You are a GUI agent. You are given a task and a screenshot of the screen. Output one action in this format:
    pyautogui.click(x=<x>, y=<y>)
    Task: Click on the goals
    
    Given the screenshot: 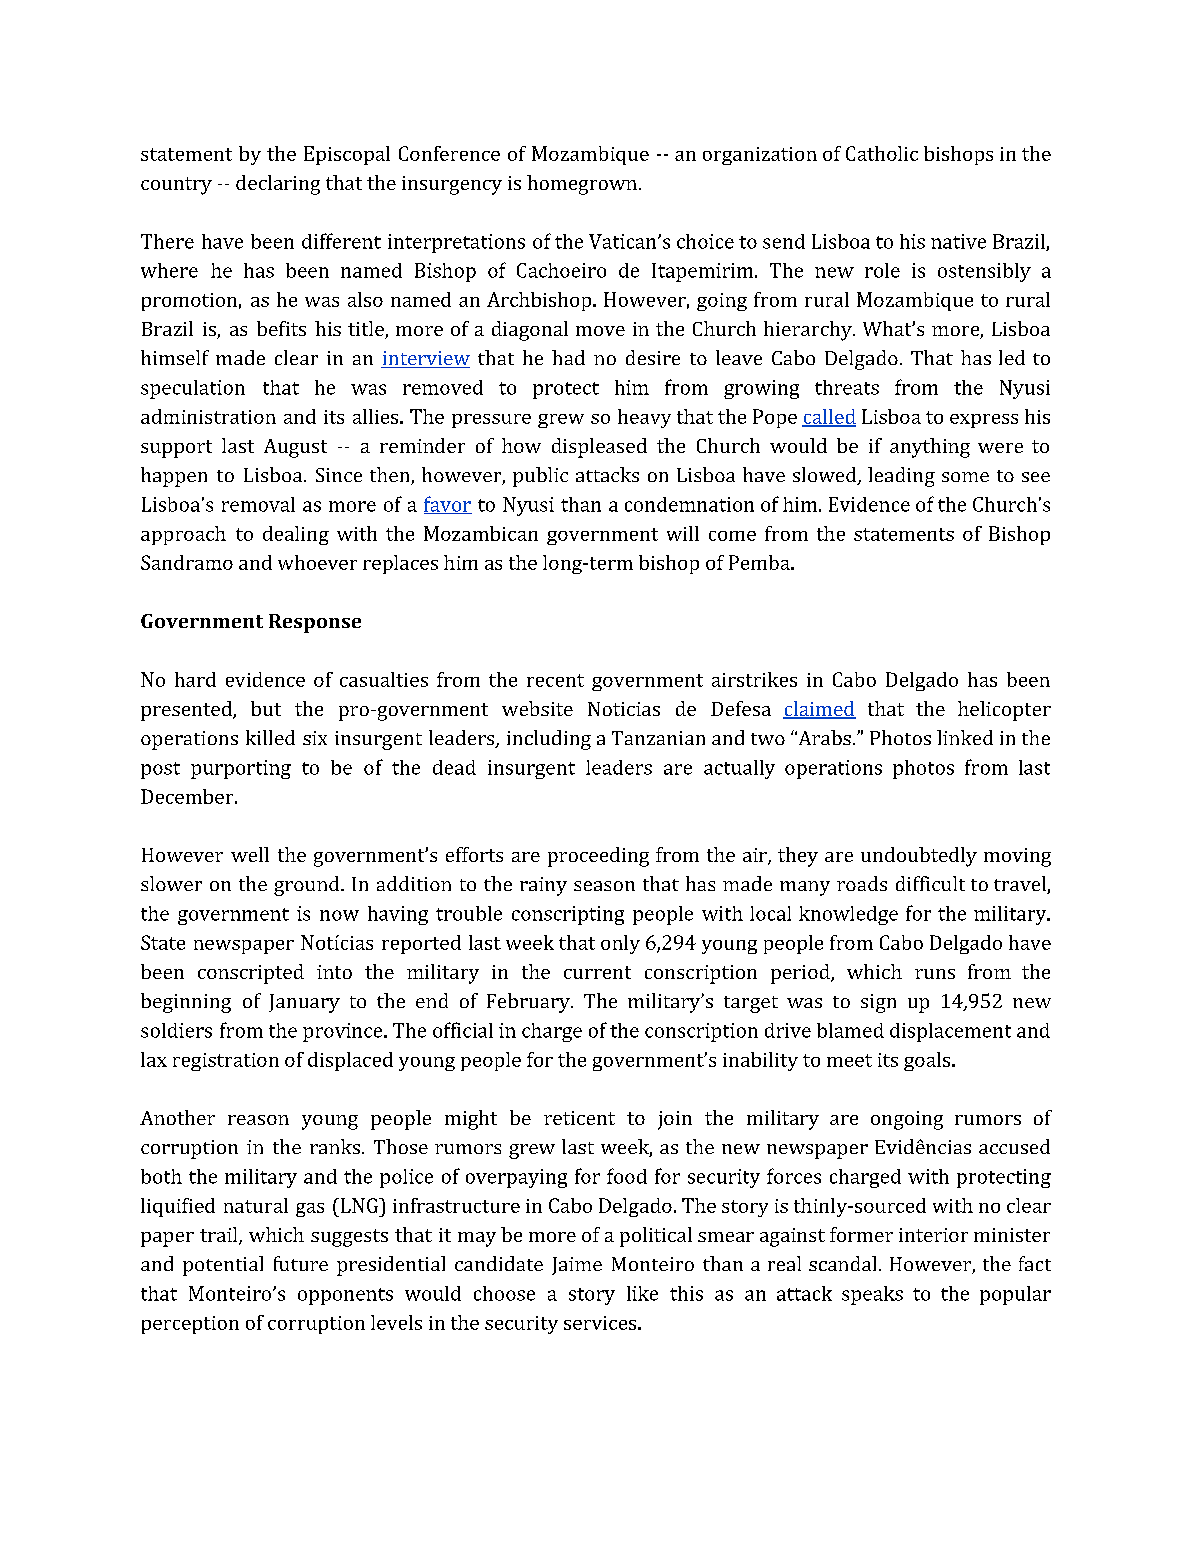 What is the action you would take?
    pyautogui.click(x=928, y=1061)
